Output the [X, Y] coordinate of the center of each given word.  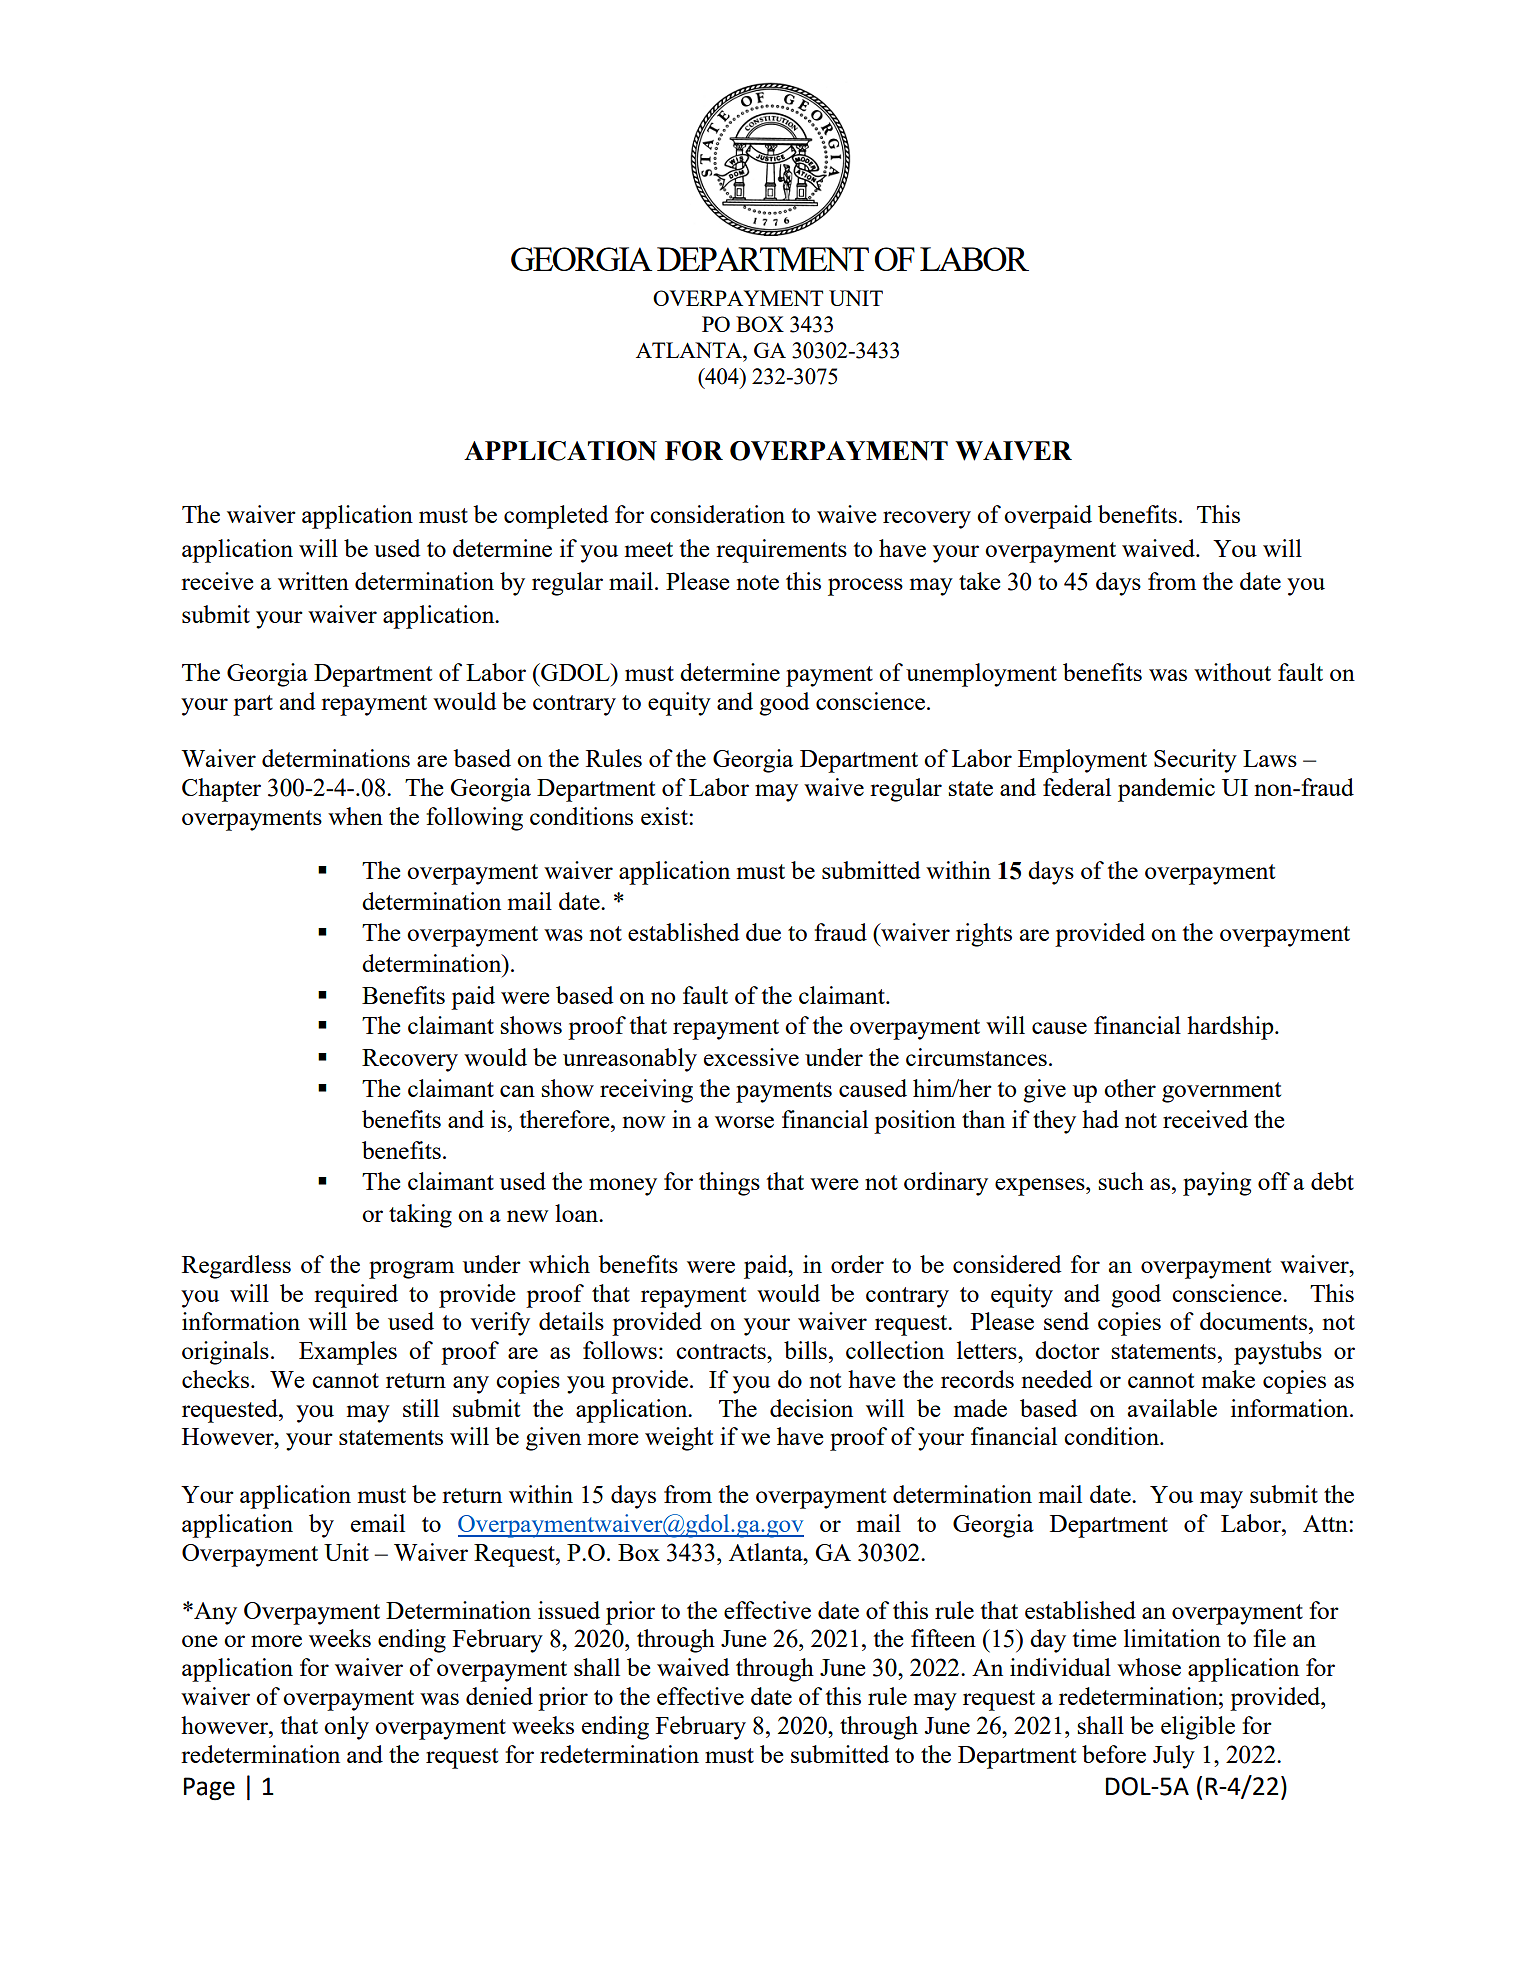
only [346, 1728]
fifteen [943, 1638]
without [1232, 672]
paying [1217, 1184]
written [313, 581]
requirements [781, 551]
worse [744, 1122]
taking [420, 1216]
